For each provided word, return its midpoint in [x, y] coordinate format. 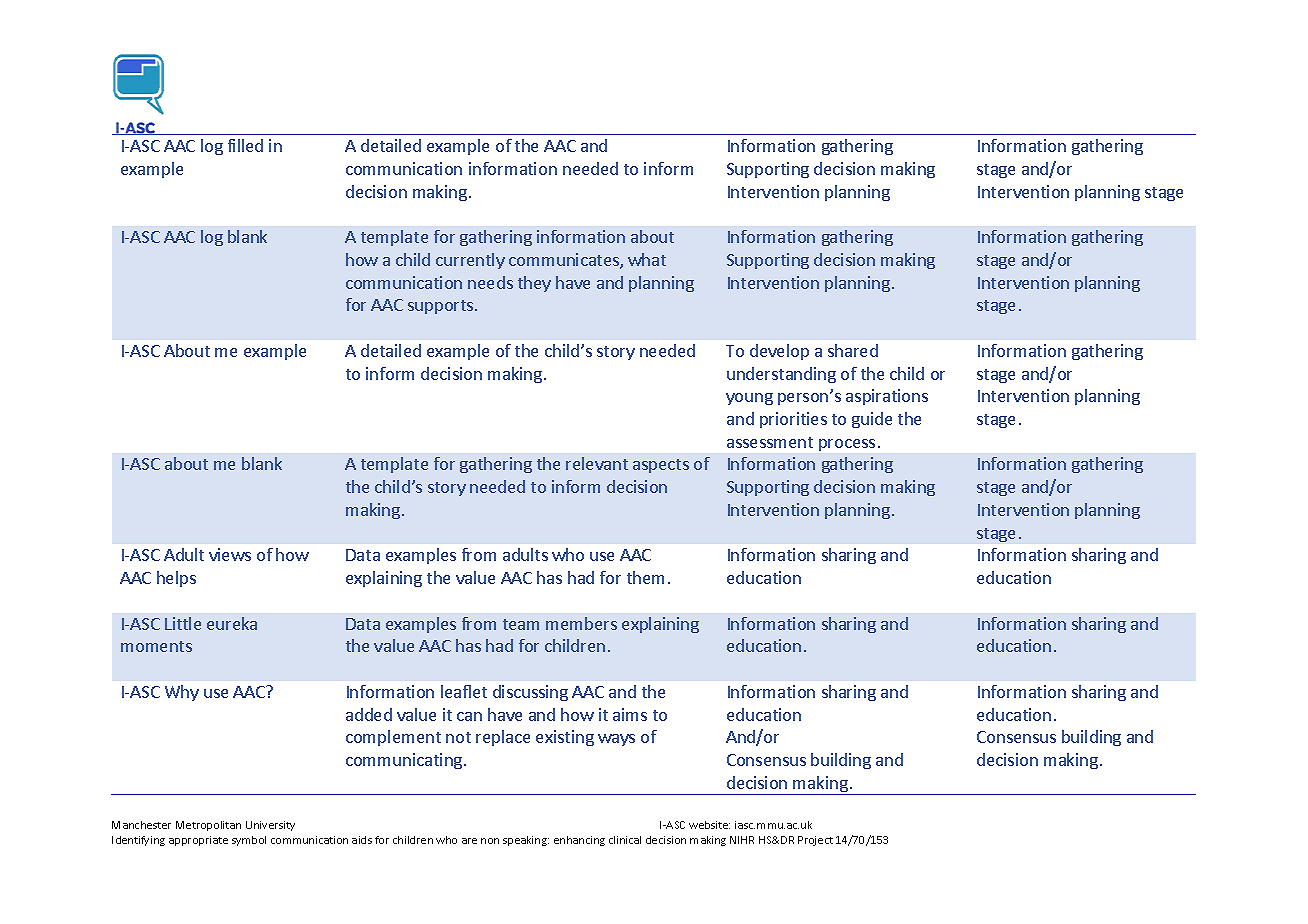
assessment [770, 442]
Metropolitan [208, 826]
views [230, 554]
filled [245, 145]
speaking [526, 841]
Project [815, 841]
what [647, 259]
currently [470, 261]
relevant [597, 463]
